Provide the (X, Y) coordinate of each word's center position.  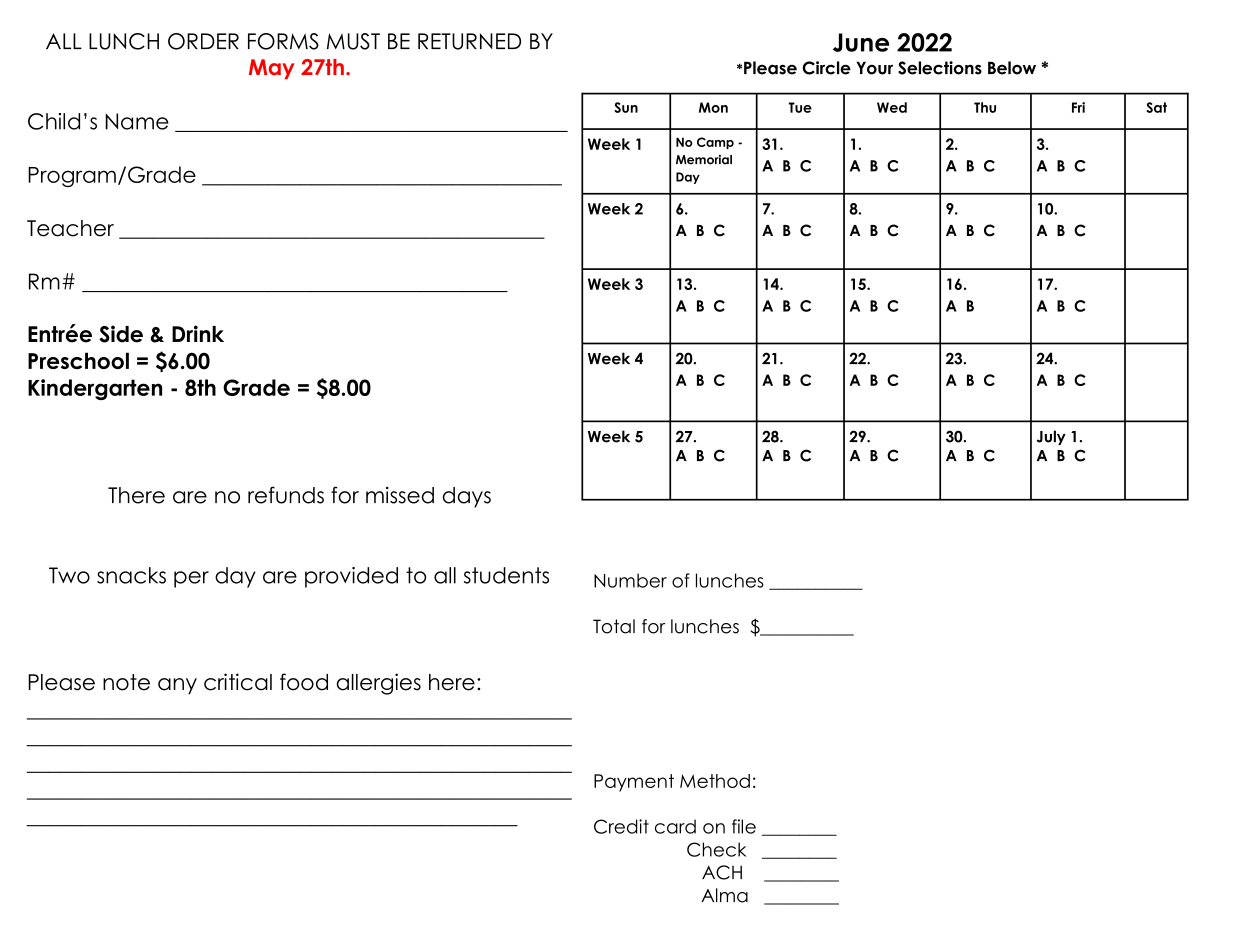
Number (630, 580)
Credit (621, 826)
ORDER (203, 41)
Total (614, 626)
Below (1012, 68)
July (1051, 437)
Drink (198, 333)
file (744, 826)
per (191, 579)
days (467, 497)
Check (716, 849)
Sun (626, 107)
